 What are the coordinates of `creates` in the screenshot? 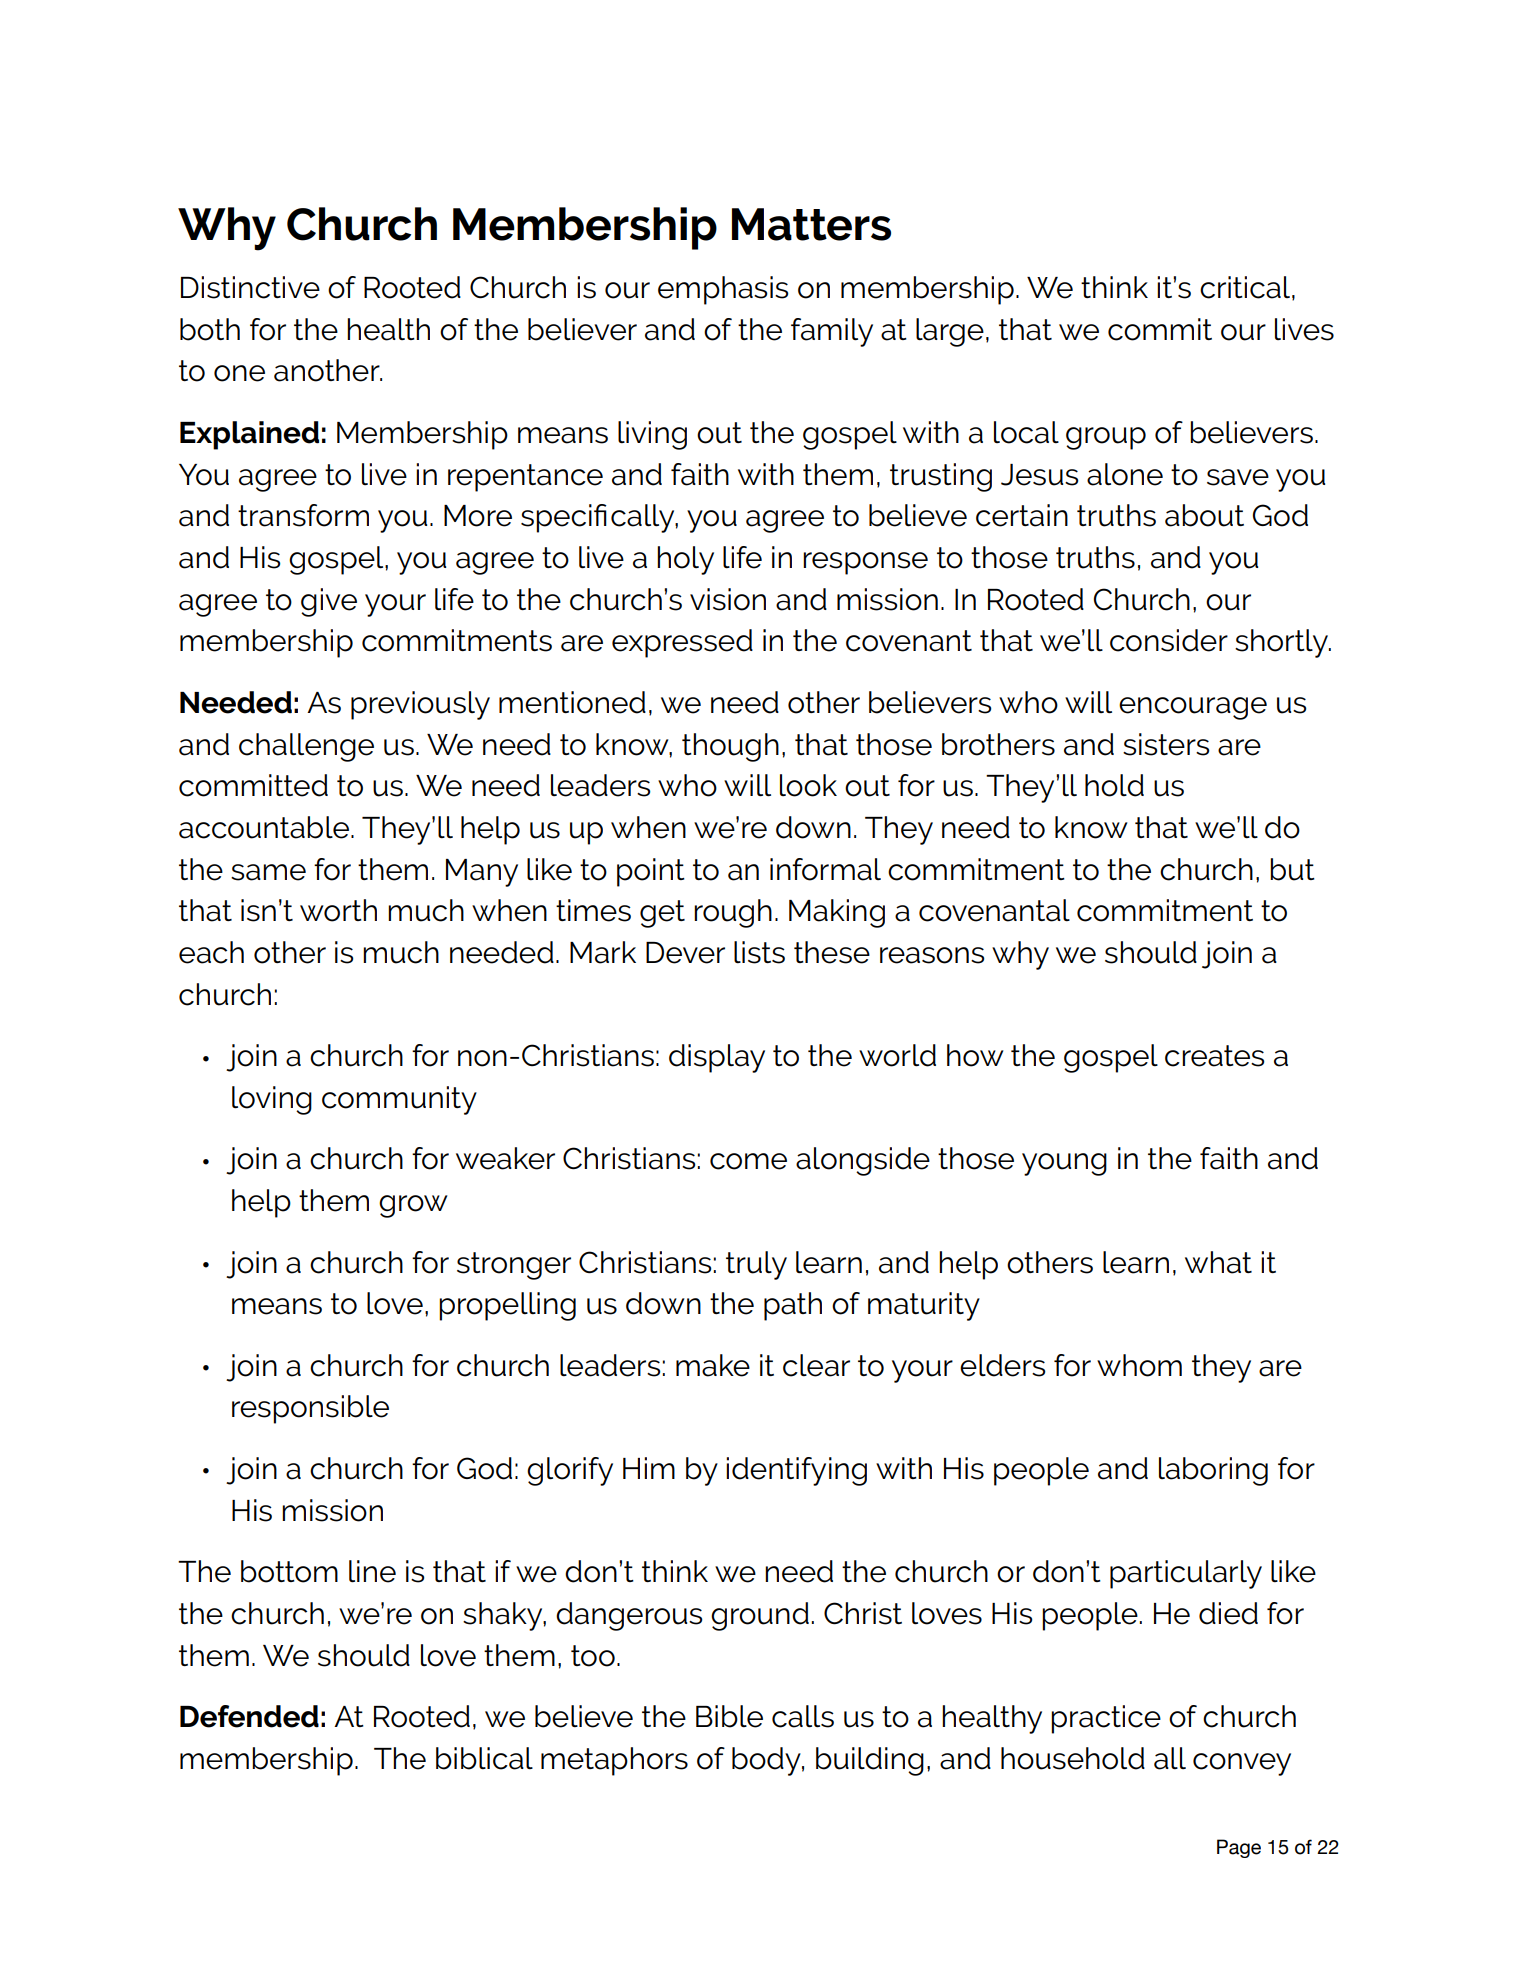 It's located at (1214, 1056).
